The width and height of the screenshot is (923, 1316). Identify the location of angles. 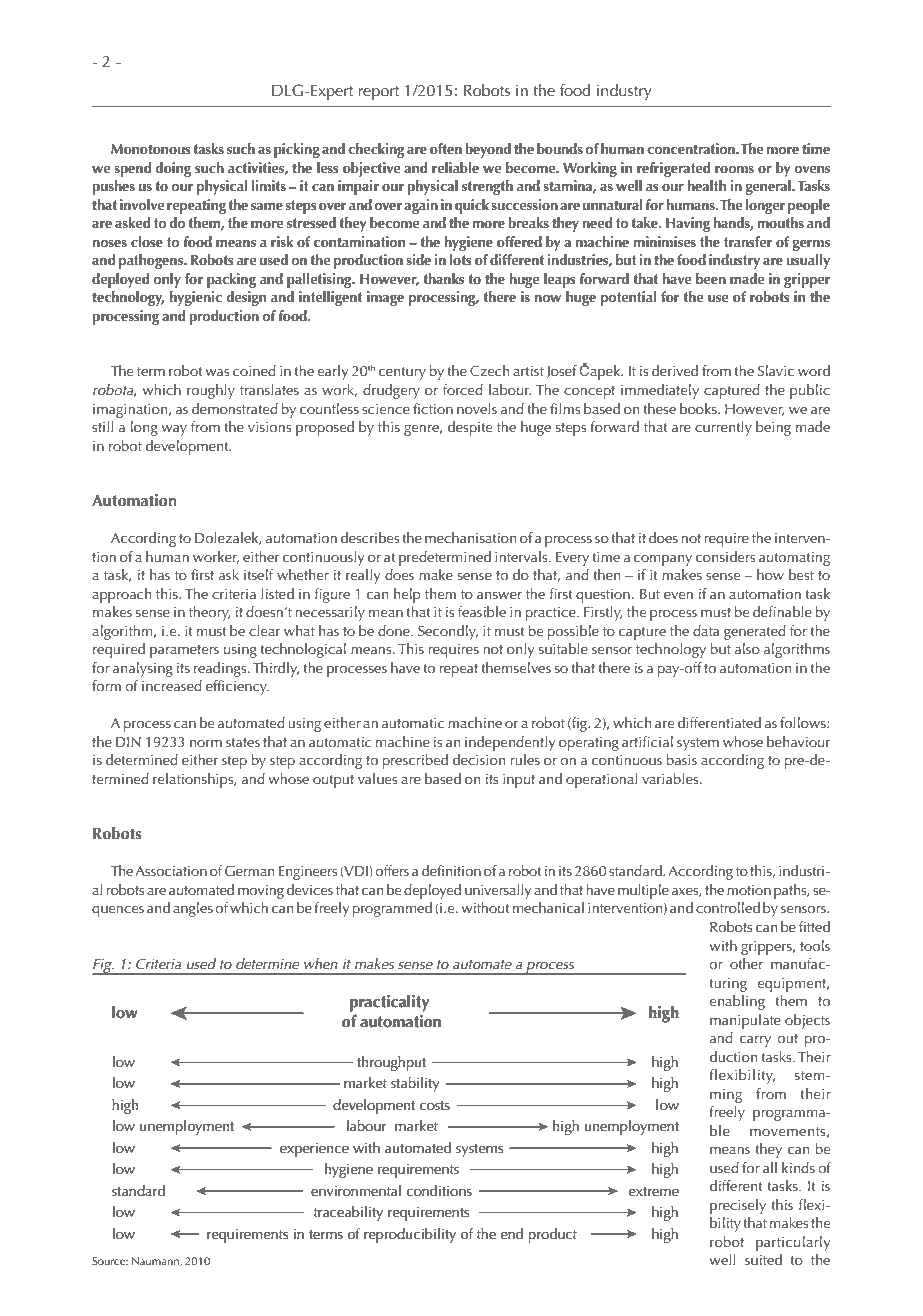
(193, 909).
